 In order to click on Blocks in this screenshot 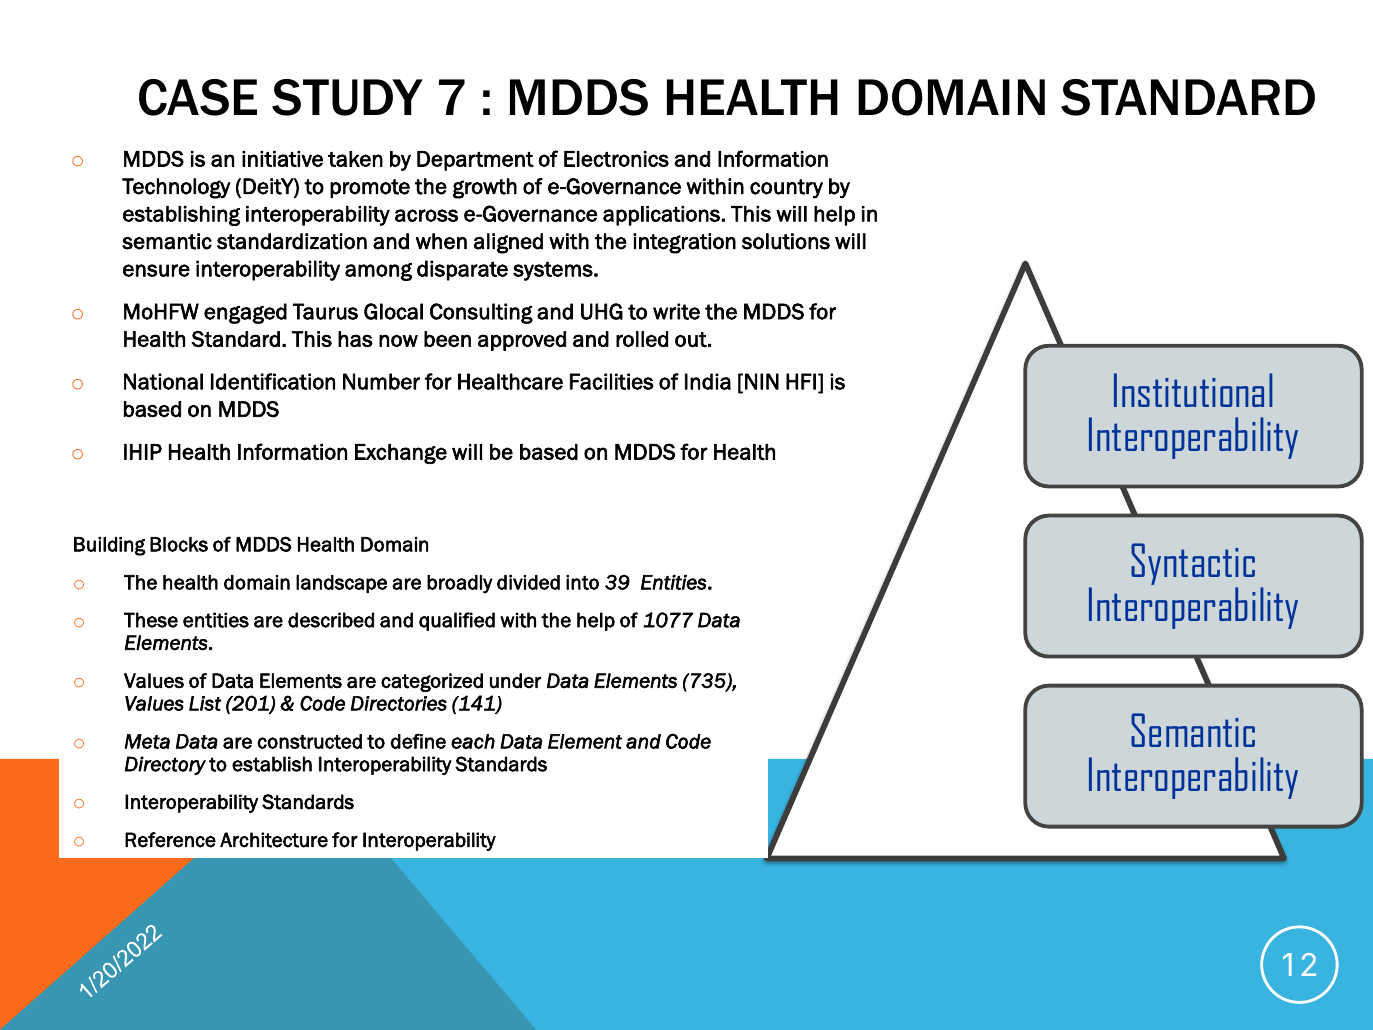, I will do `click(179, 544)`.
